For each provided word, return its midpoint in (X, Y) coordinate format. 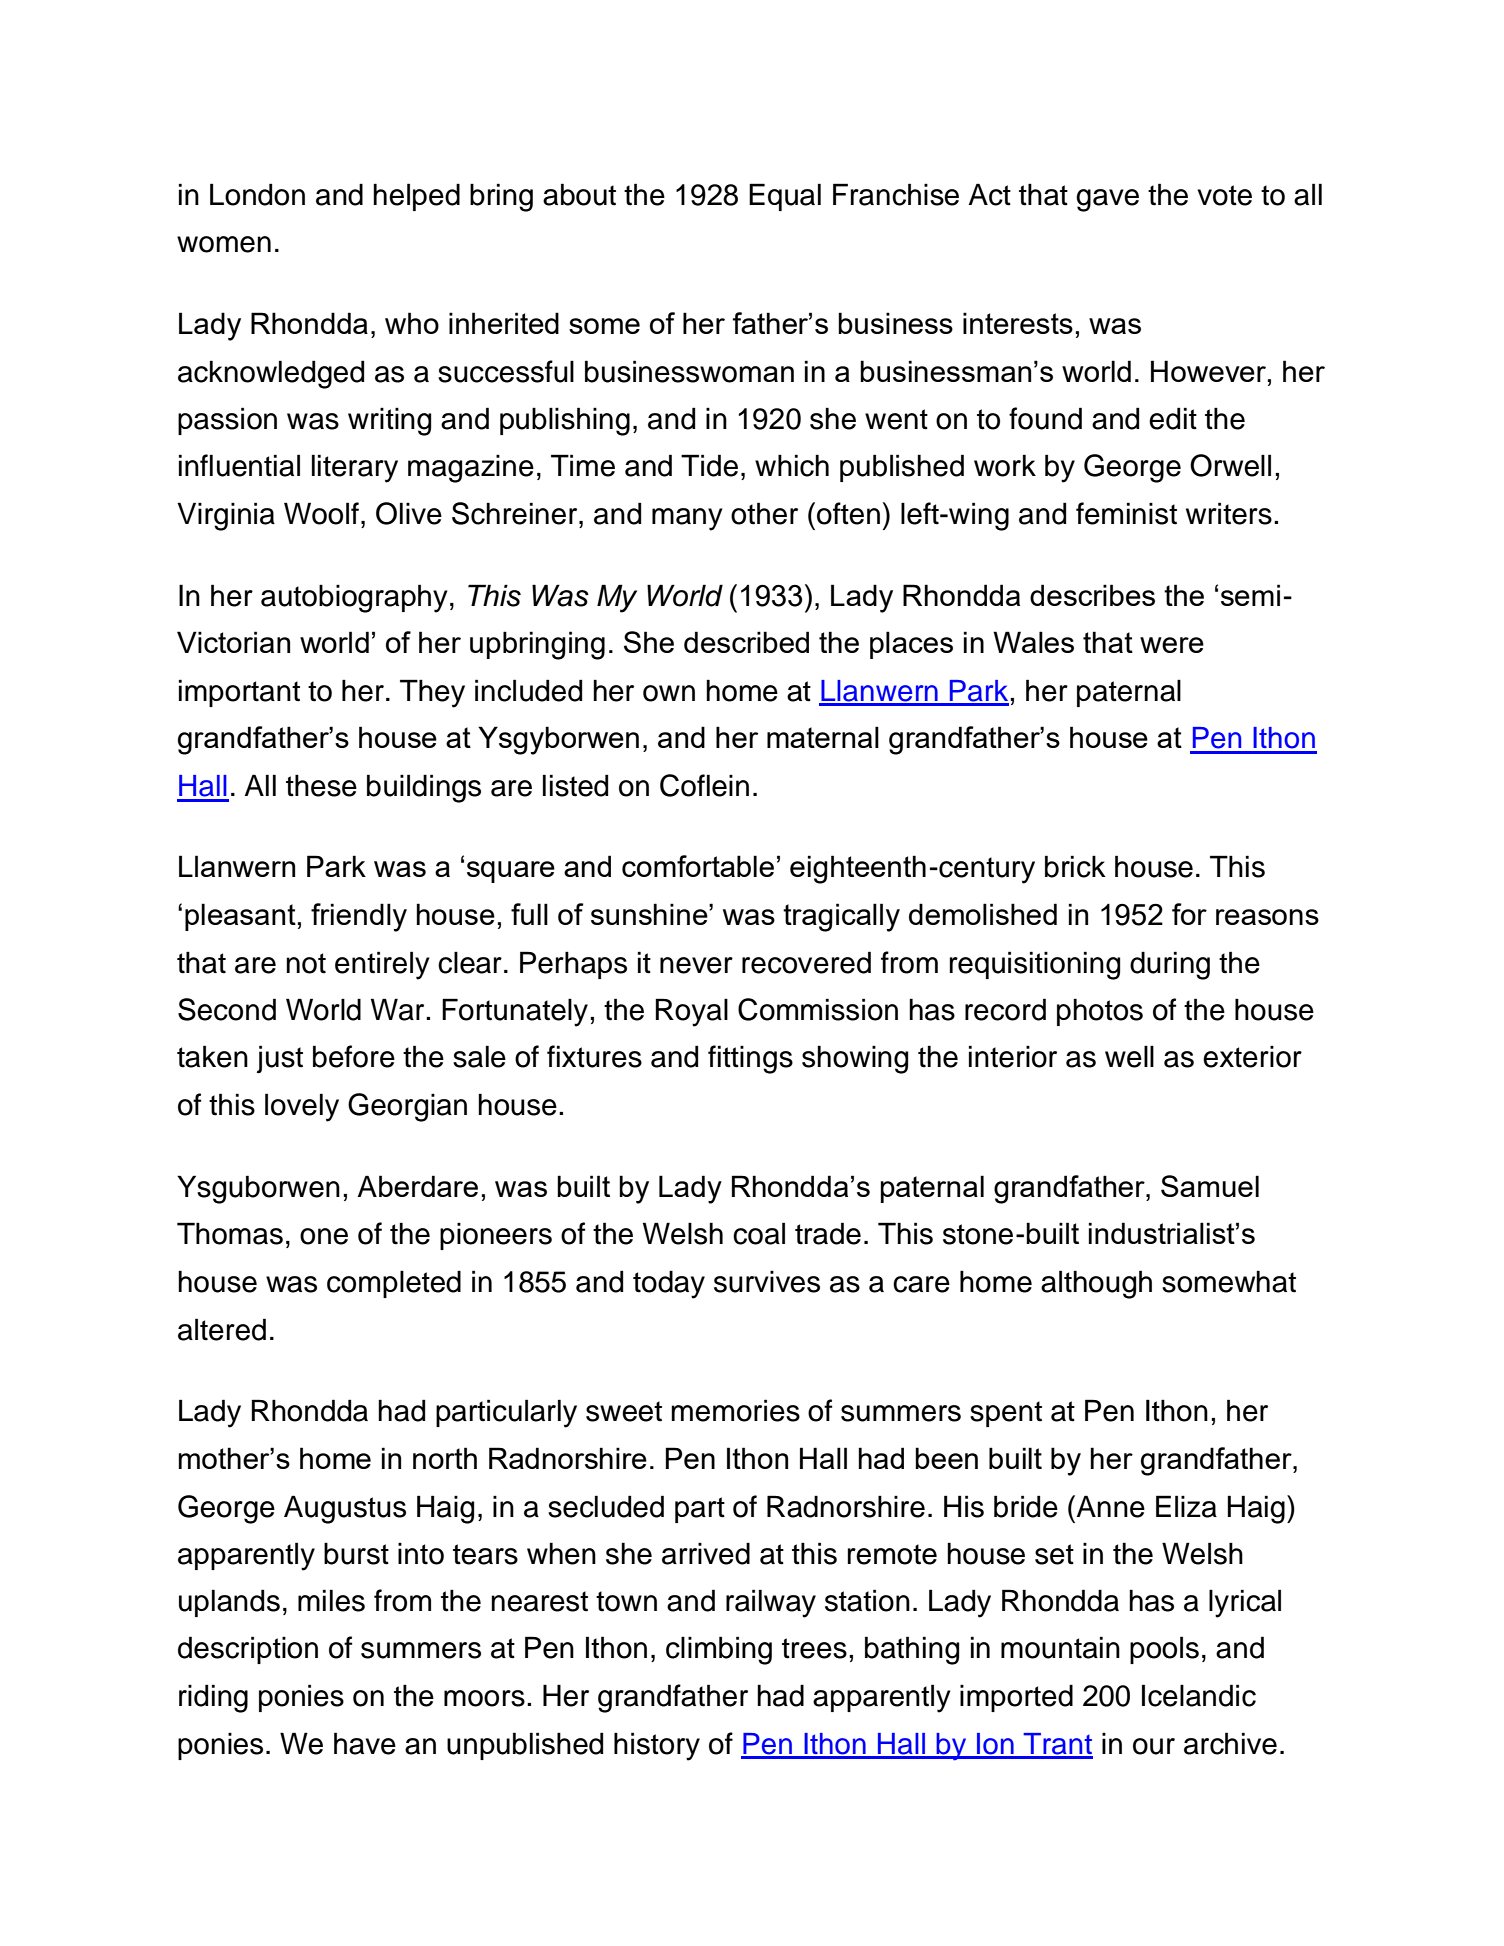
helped (416, 197)
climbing (719, 1650)
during (1170, 965)
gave (1107, 200)
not (306, 963)
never (696, 965)
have (365, 1743)
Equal (785, 197)
